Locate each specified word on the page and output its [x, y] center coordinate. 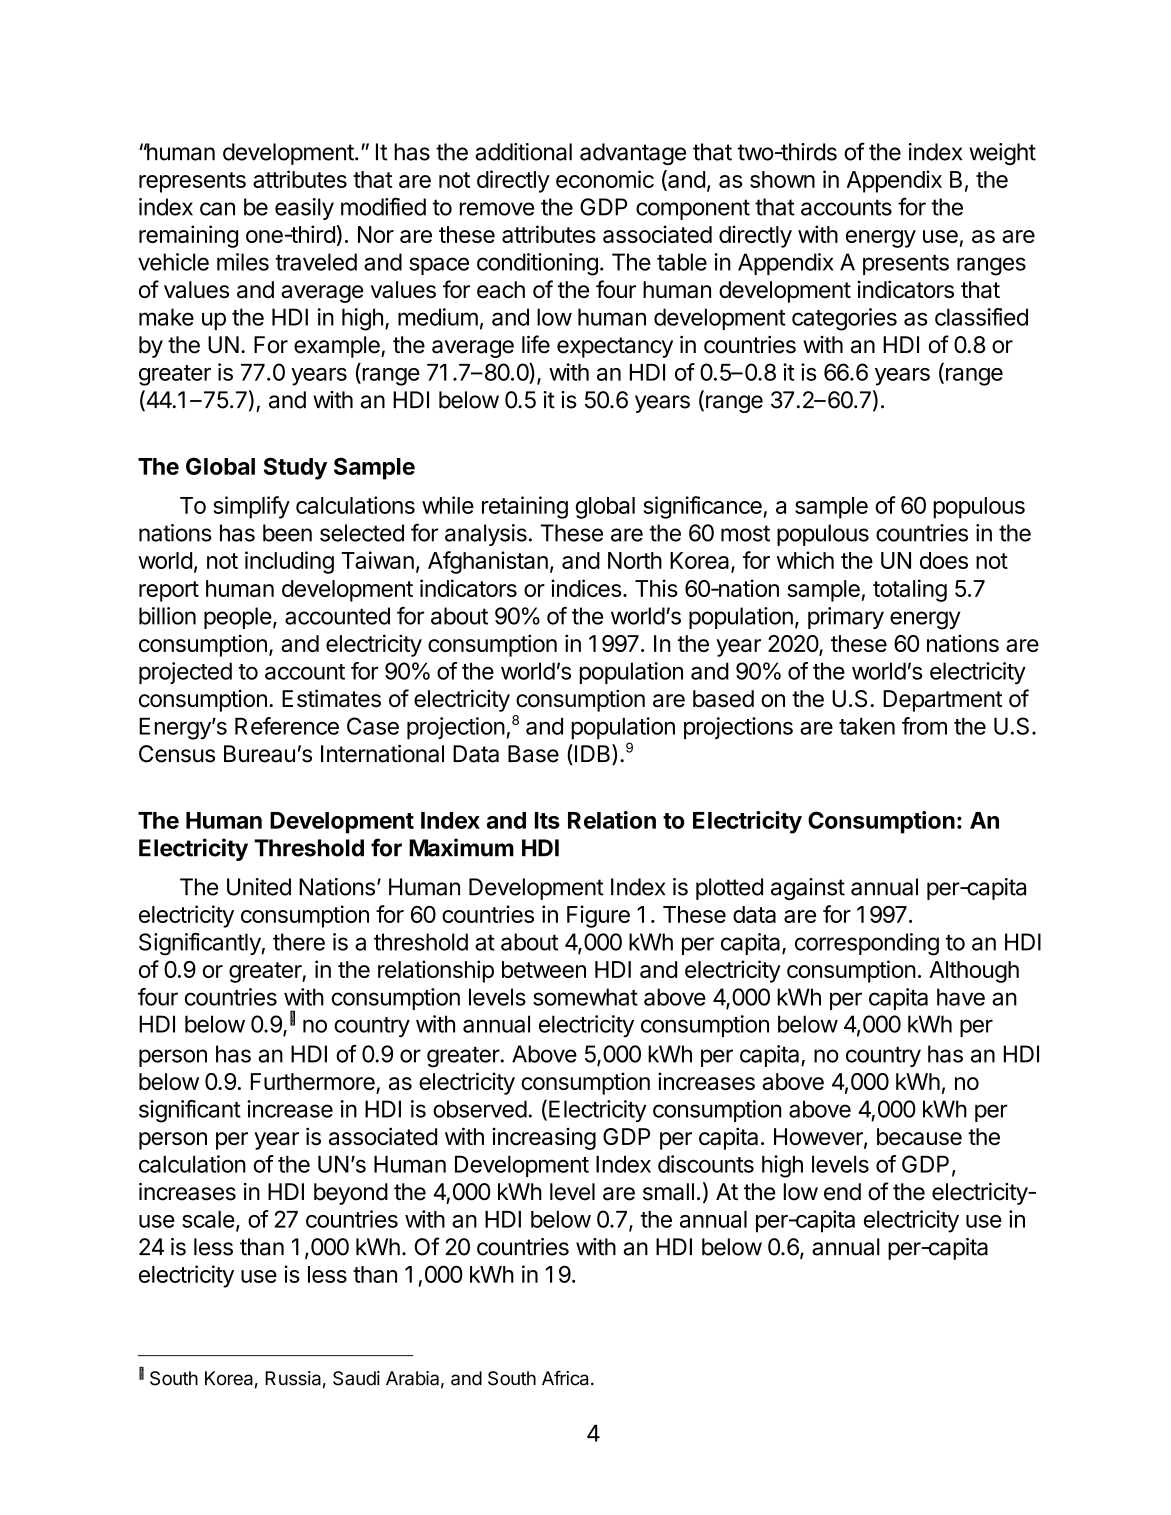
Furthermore [314, 1083]
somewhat [585, 997]
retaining [525, 507]
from [924, 726]
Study [295, 468]
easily [304, 209]
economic [605, 179]
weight [1002, 154]
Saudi [356, 1378]
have [961, 997]
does [944, 560]
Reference [287, 726]
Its [547, 820]
